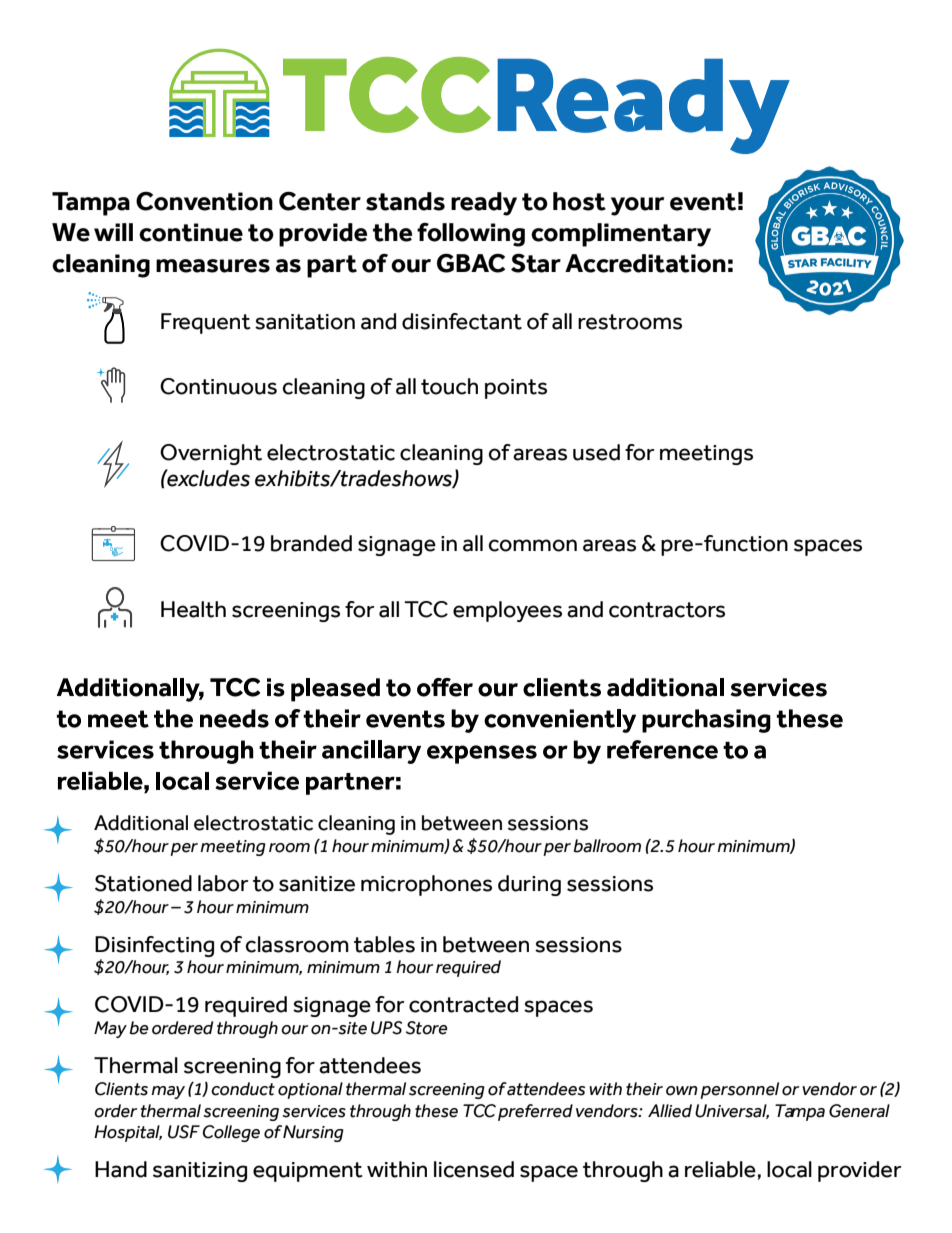 This screenshot has height=1233, width=952. Describe the element at coordinates (218, 386) in the screenshot. I see `Continuous` at that location.
